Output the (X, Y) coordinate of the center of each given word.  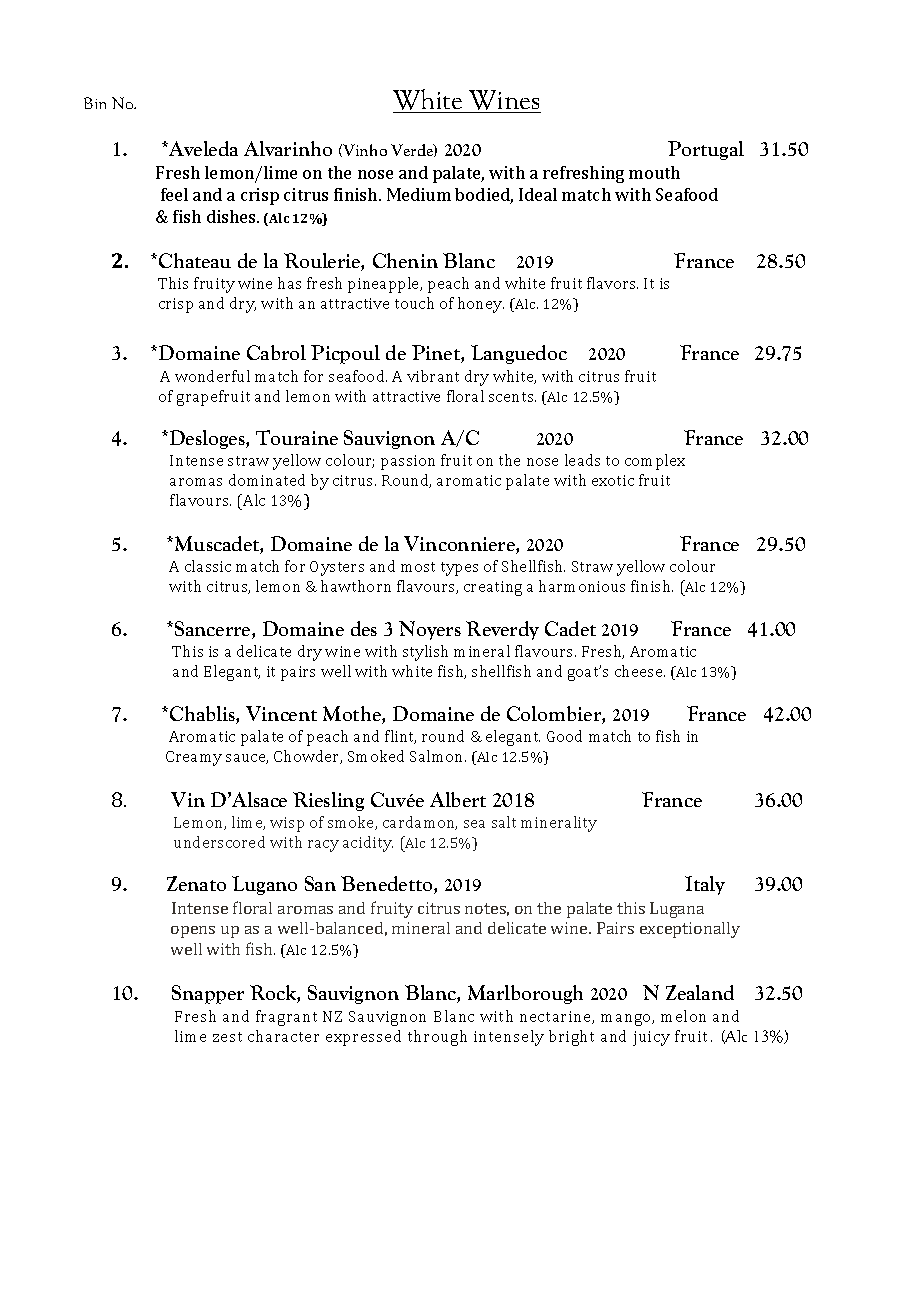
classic (208, 566)
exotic (613, 480)
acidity (368, 844)
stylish (425, 653)
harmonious (582, 586)
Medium (419, 194)
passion (408, 462)
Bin (95, 103)
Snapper (208, 994)
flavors (612, 283)
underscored (219, 842)
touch (414, 303)
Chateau (195, 260)
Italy (705, 885)
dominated (267, 480)
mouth (654, 172)
